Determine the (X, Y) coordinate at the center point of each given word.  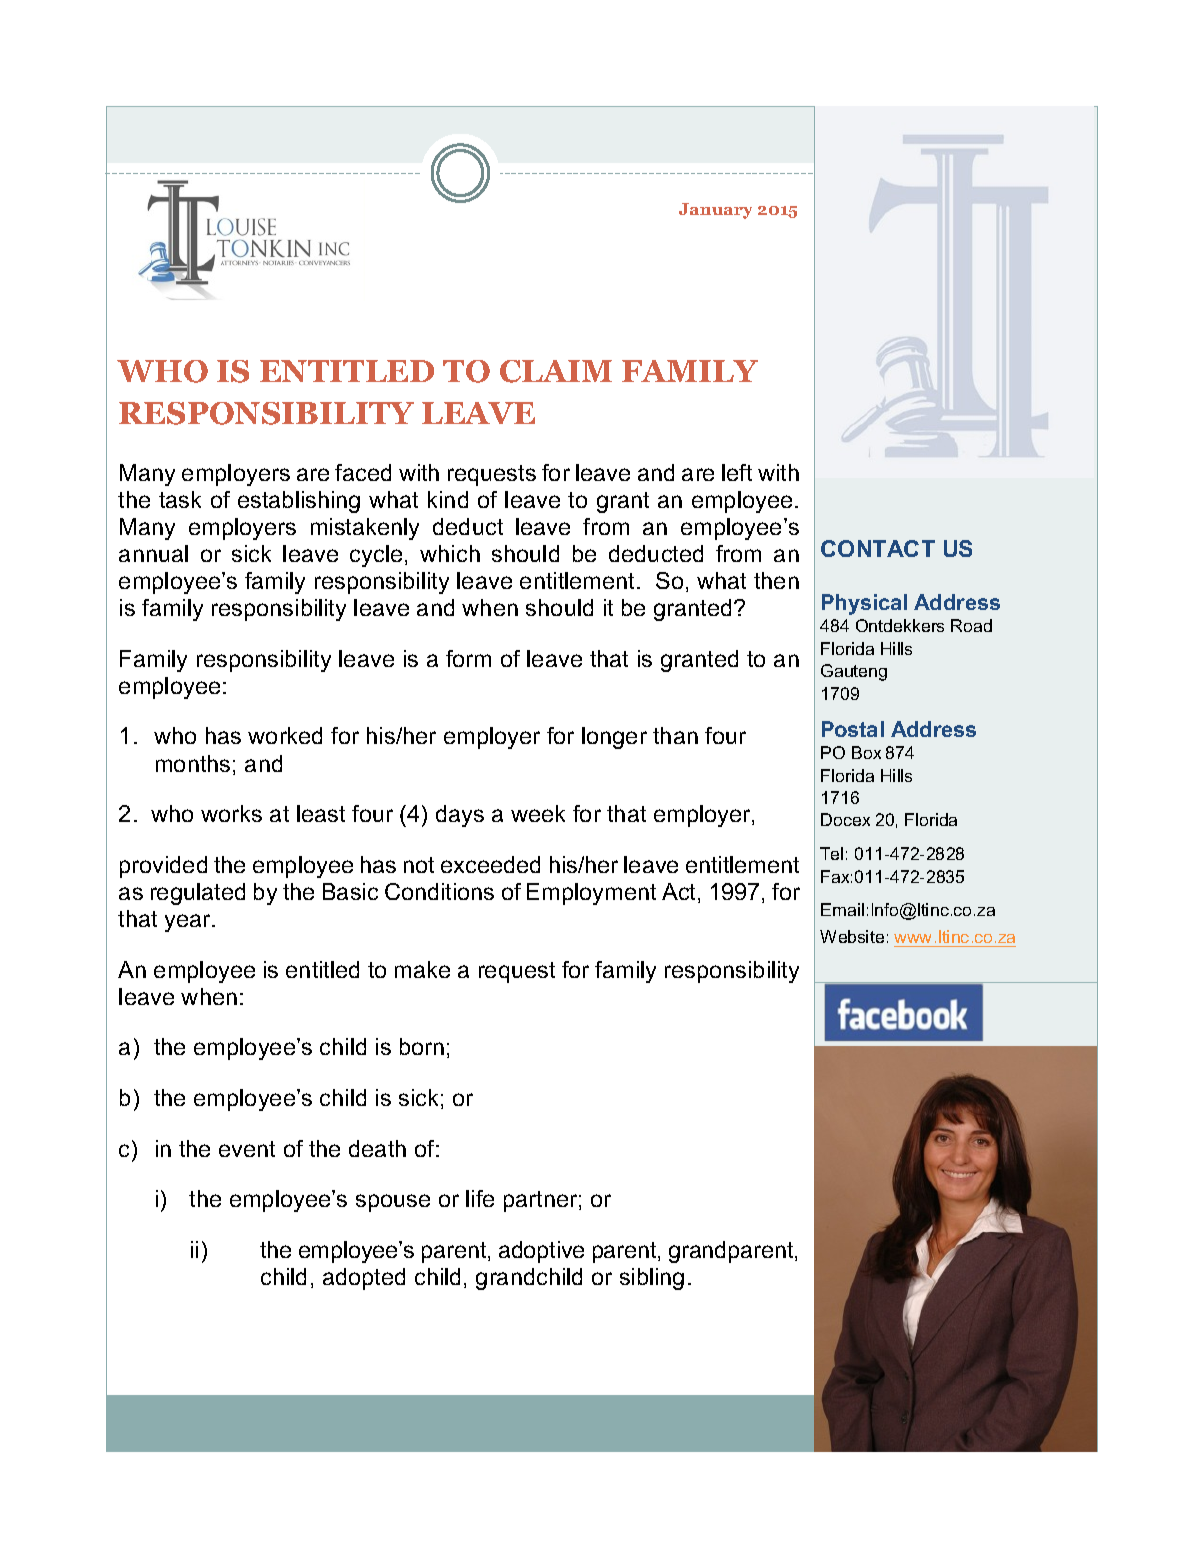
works (231, 813)
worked (285, 735)
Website (852, 936)
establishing (299, 502)
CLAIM (556, 371)
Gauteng (854, 672)
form (468, 658)
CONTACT (878, 548)
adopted (364, 1279)
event (247, 1149)
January (715, 211)
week (538, 813)
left (737, 472)
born (422, 1046)
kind (448, 499)
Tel (831, 853)
